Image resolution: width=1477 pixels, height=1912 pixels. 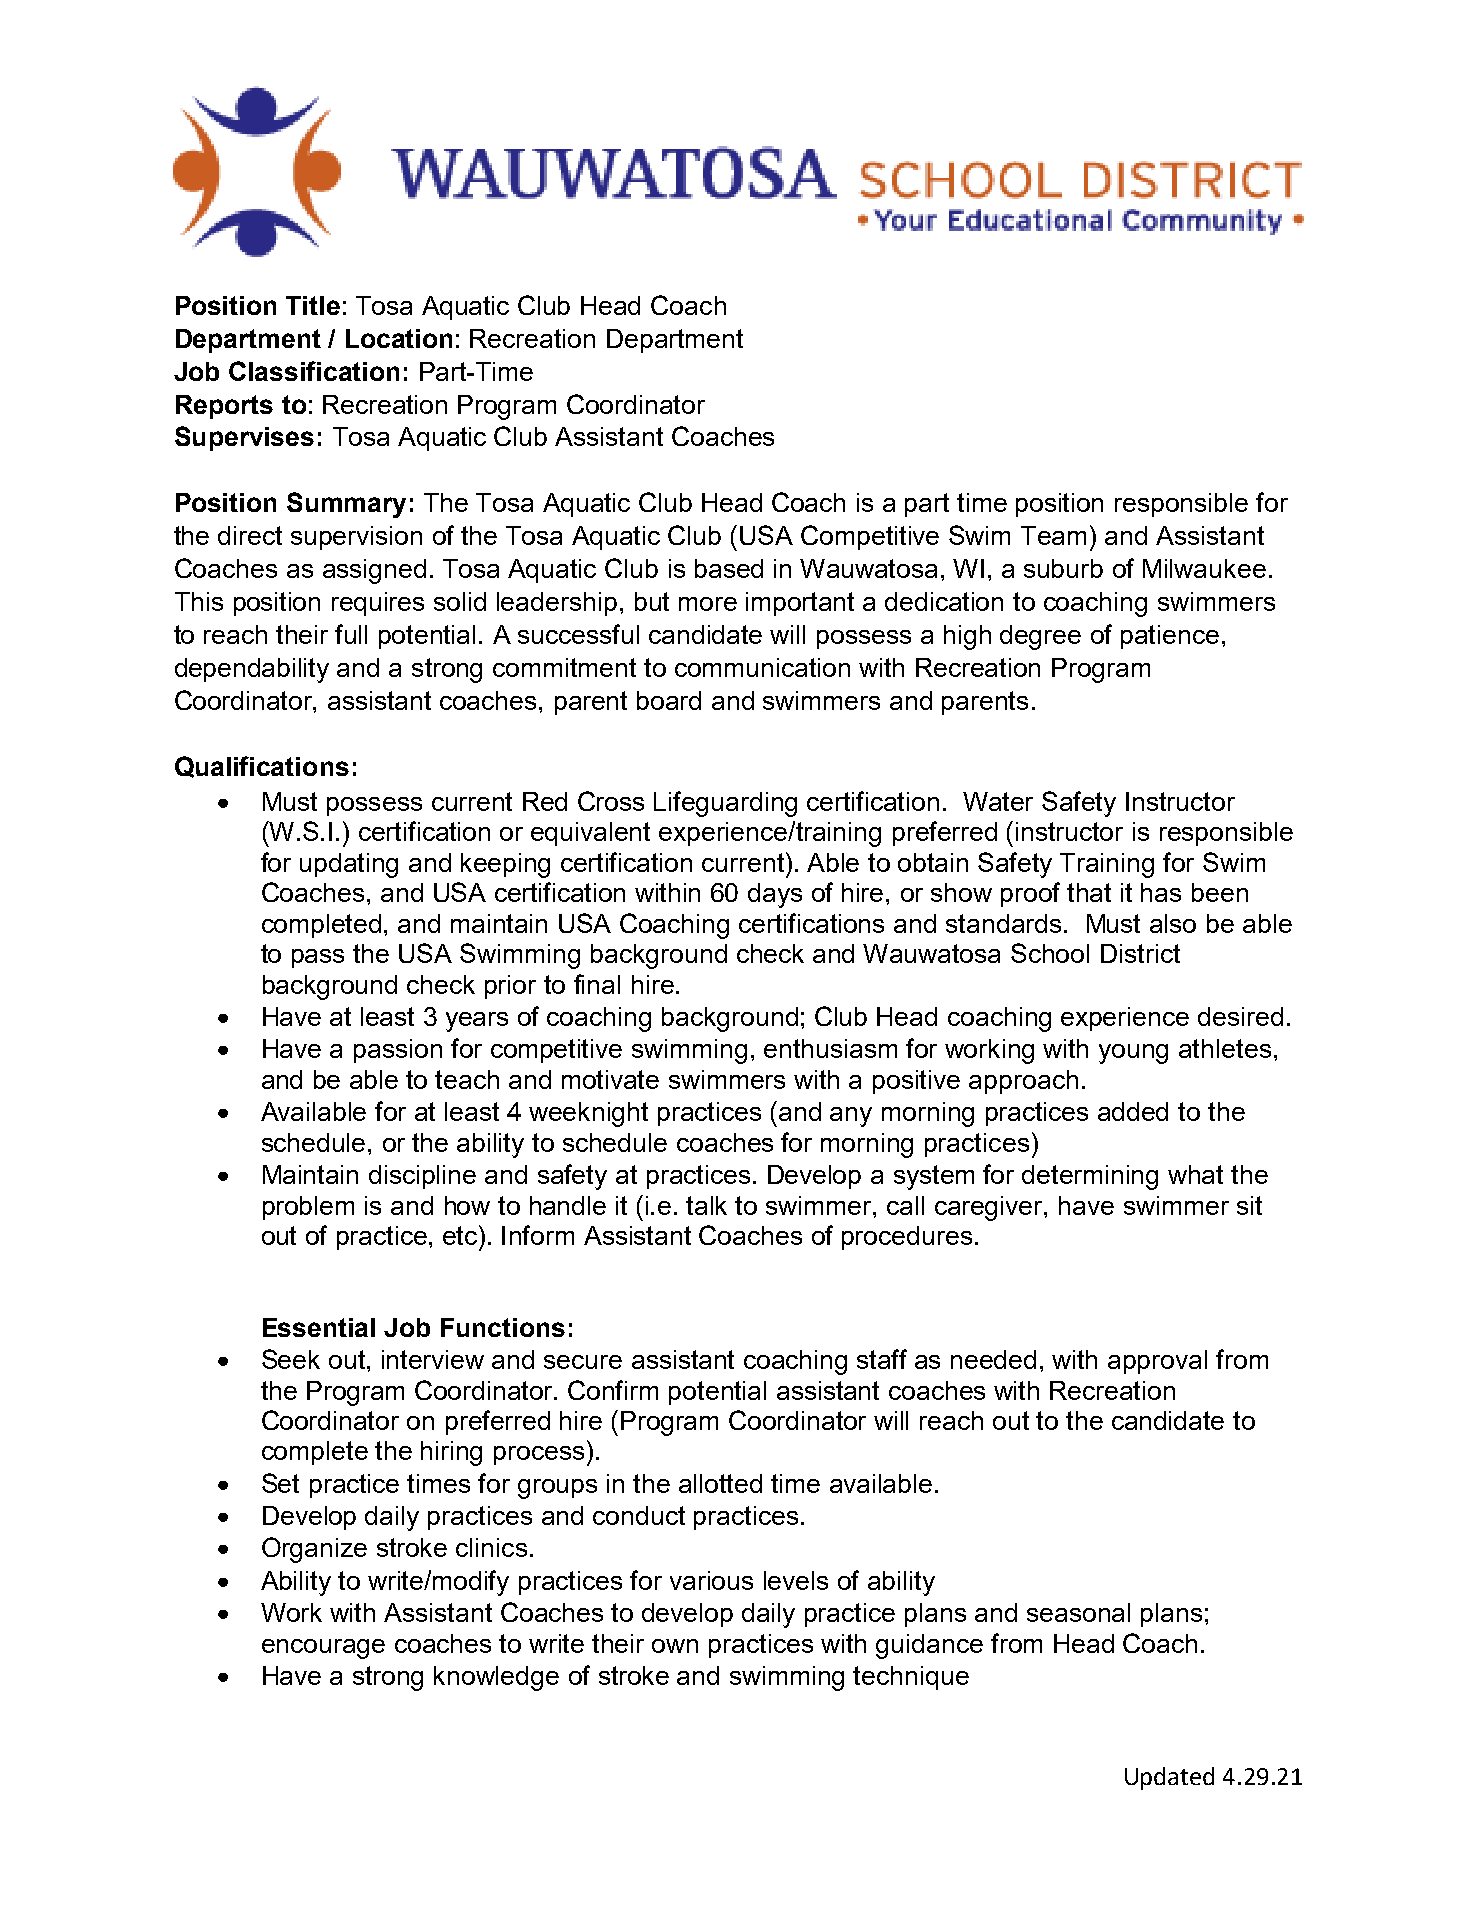 What do you see at coordinates (729, 568) in the document?
I see `based` at bounding box center [729, 568].
